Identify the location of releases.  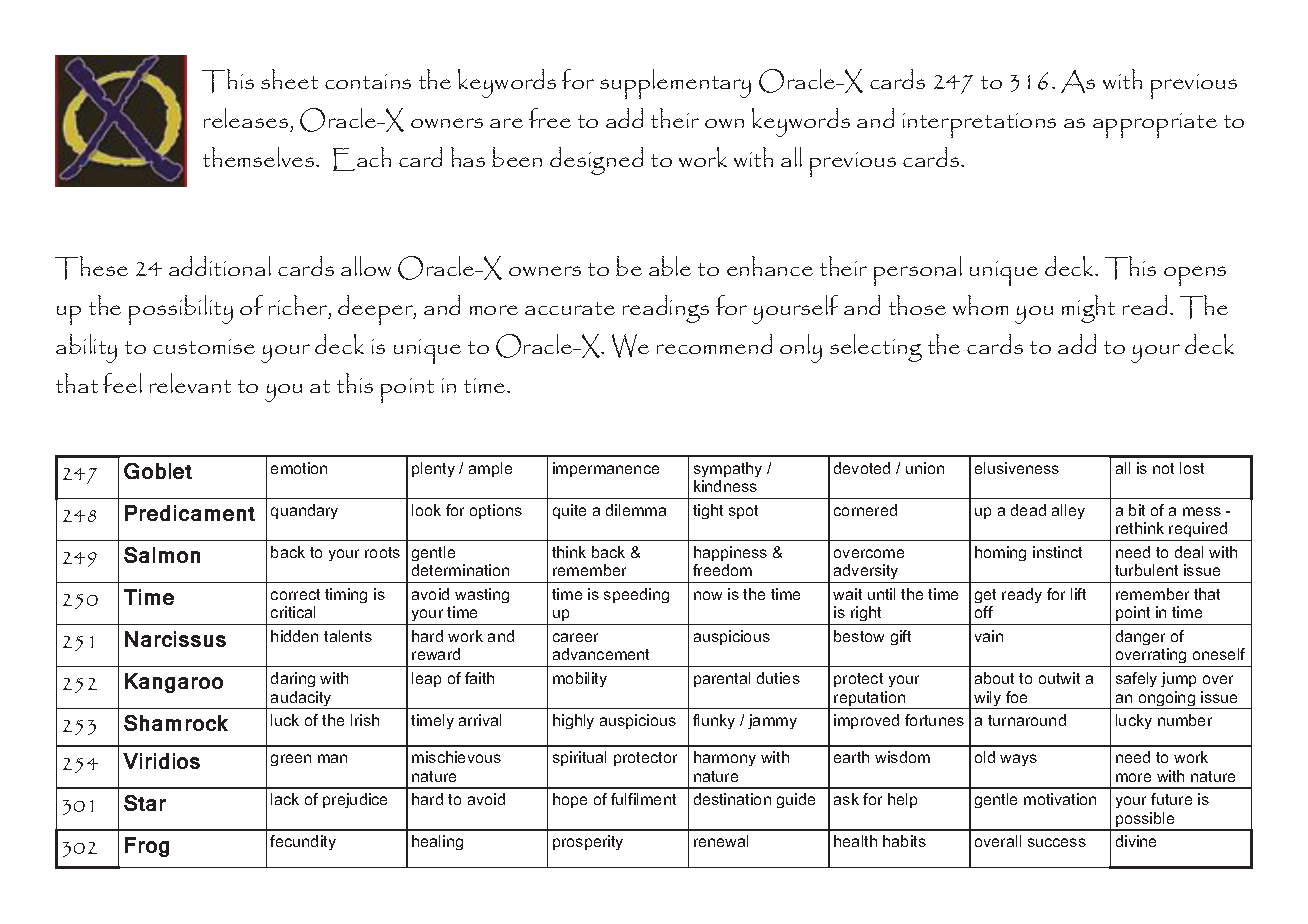
(246, 118).
